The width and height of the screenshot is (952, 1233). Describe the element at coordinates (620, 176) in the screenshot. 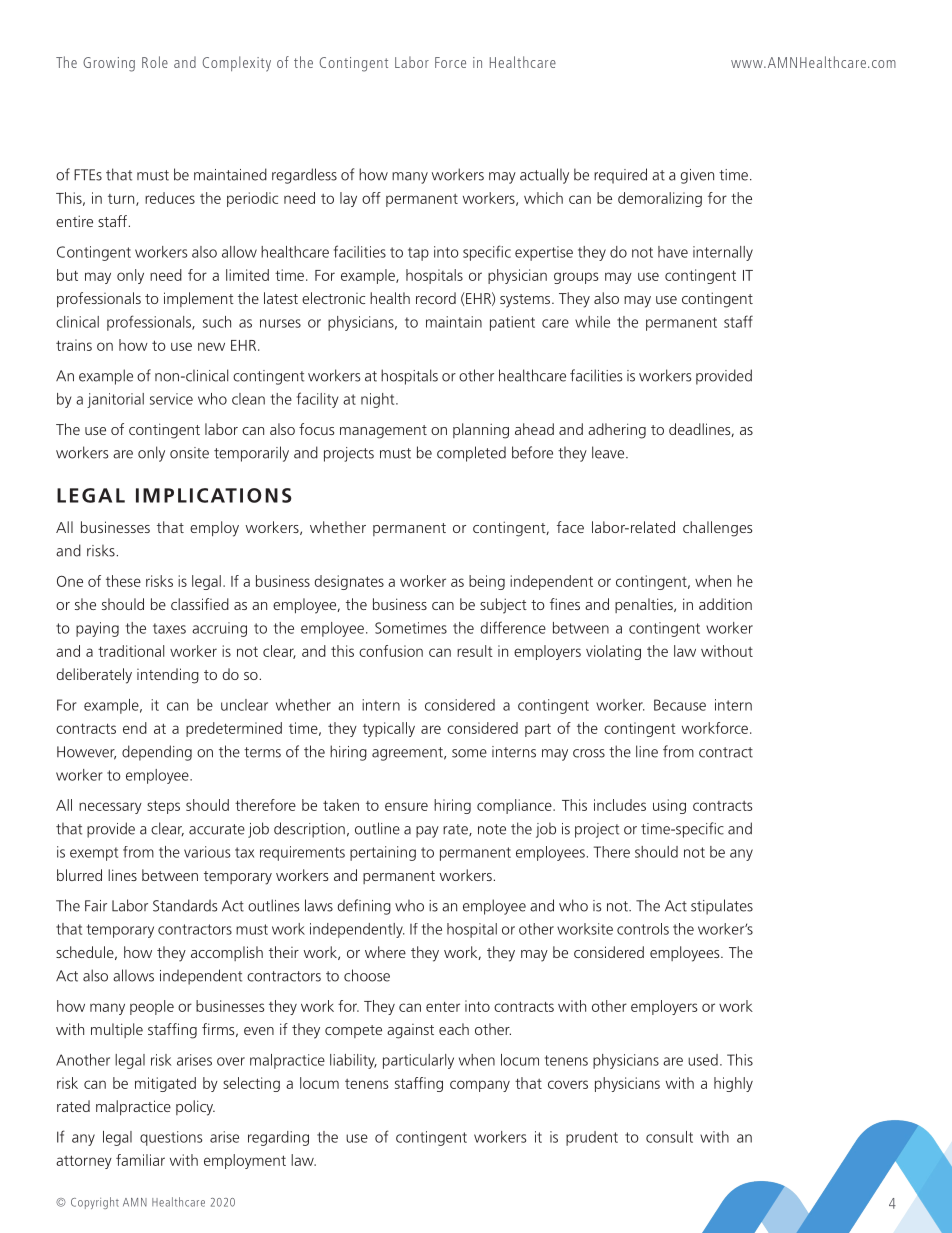

I see `required` at that location.
